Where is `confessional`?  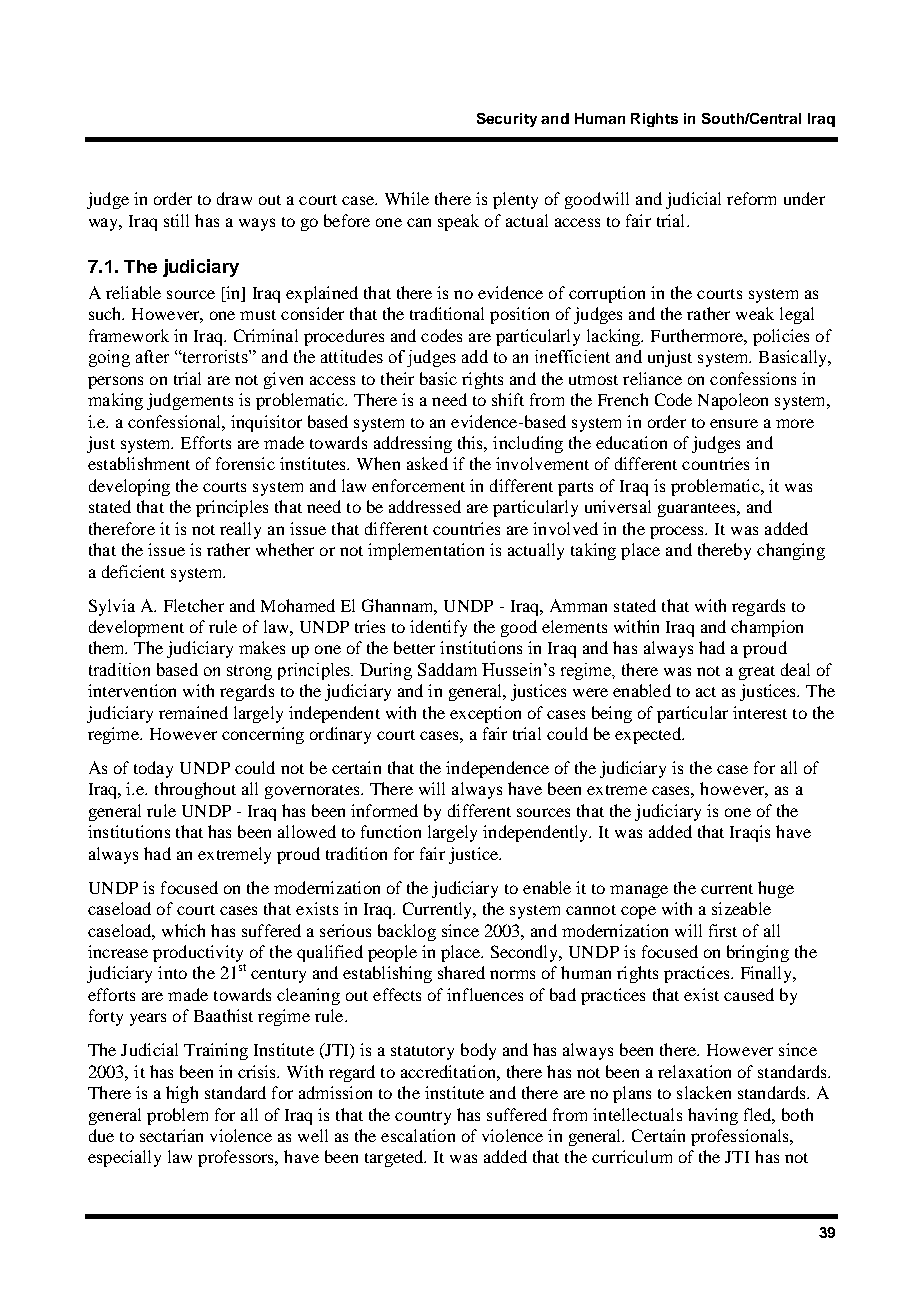 confessional is located at coordinates (175, 421).
